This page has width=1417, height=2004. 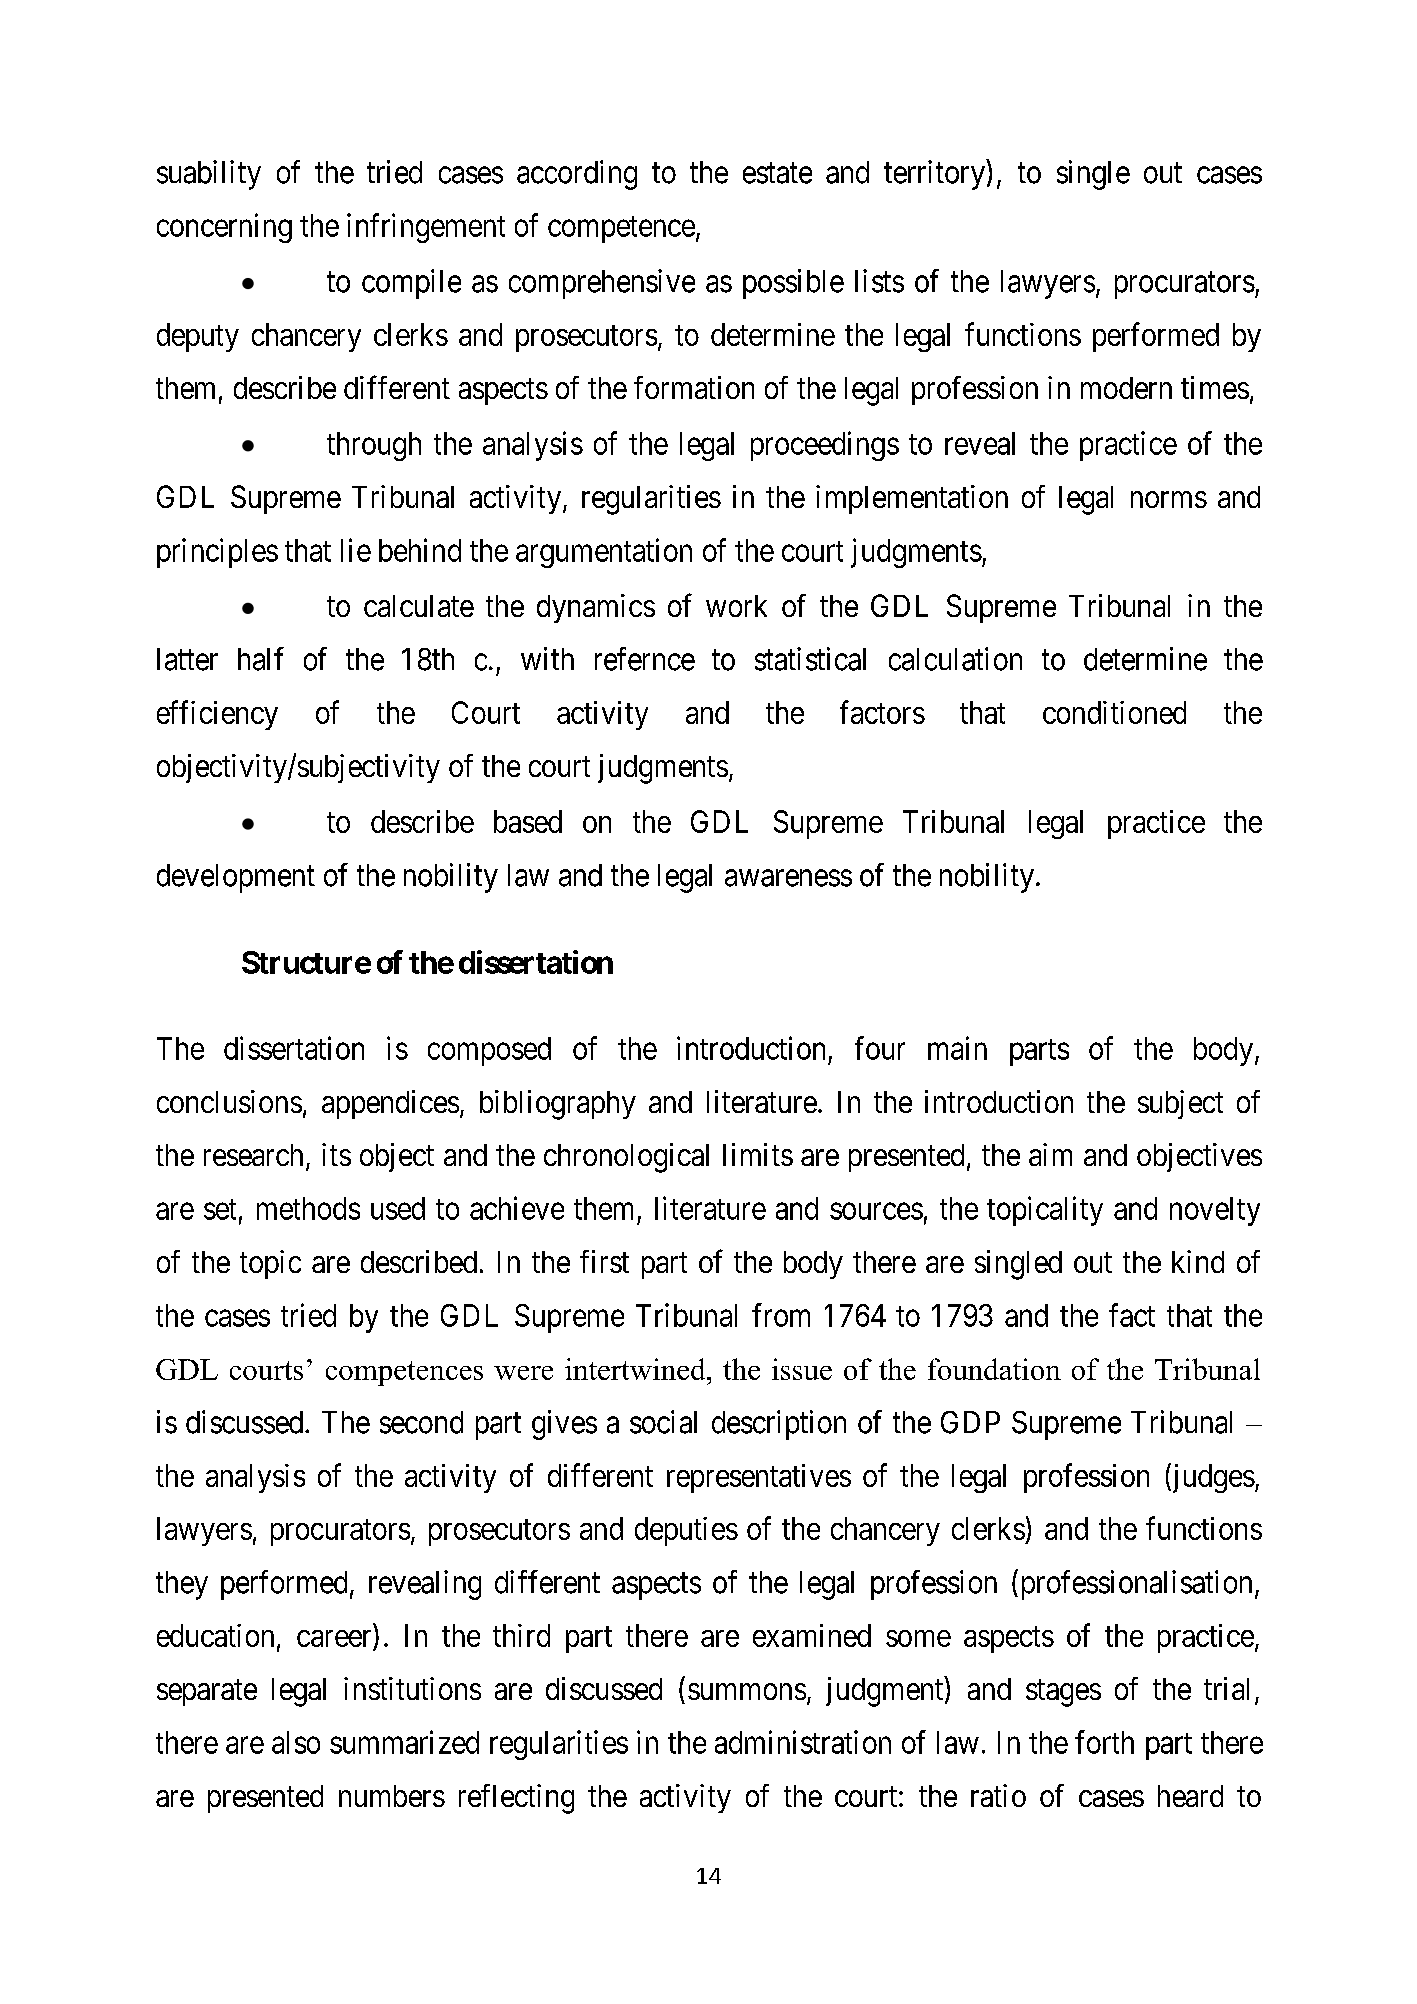 What do you see at coordinates (296, 1742) in the page?
I see `also` at bounding box center [296, 1742].
